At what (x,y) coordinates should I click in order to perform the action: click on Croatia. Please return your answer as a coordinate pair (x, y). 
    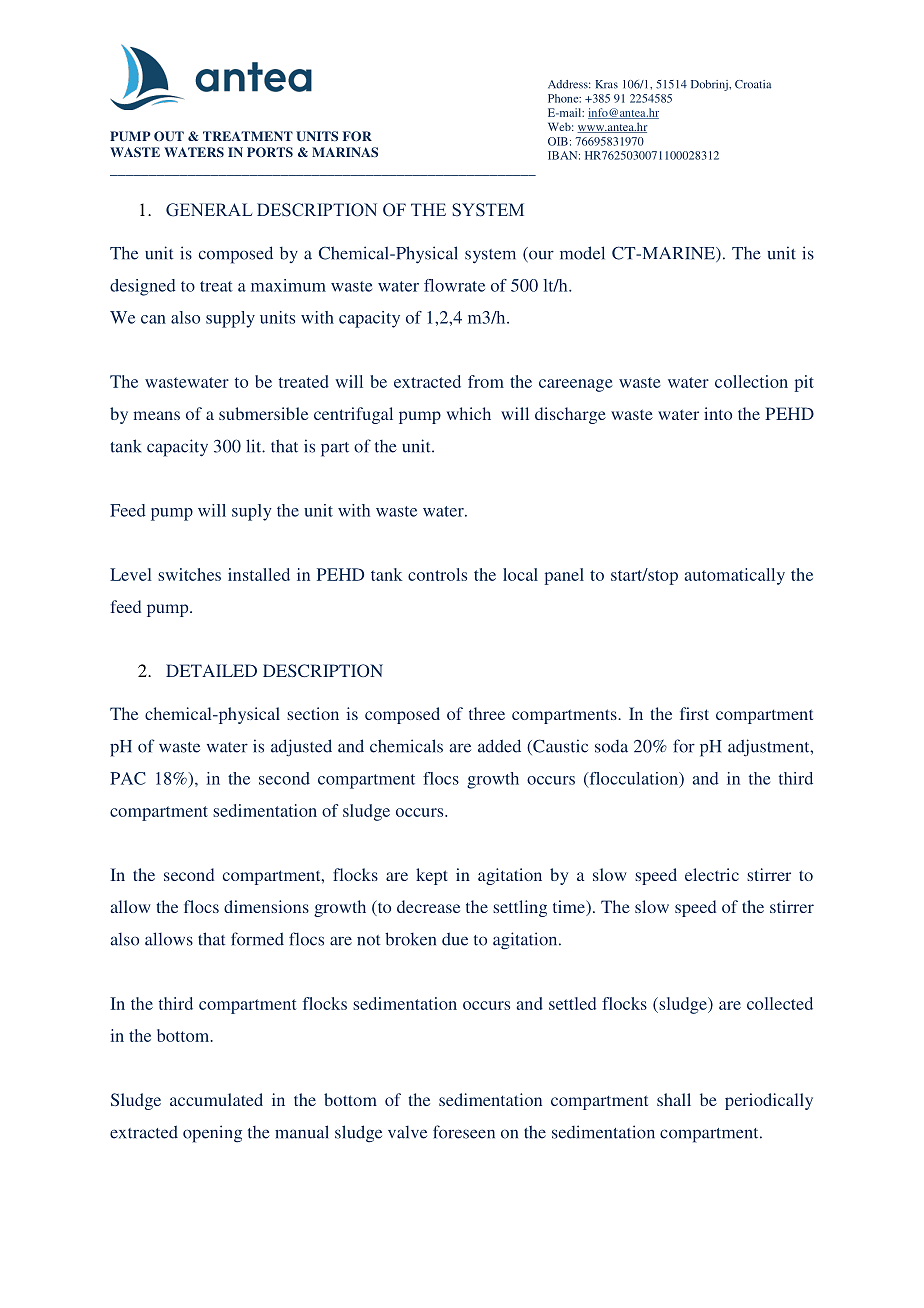
    Looking at the image, I should click on (753, 84).
